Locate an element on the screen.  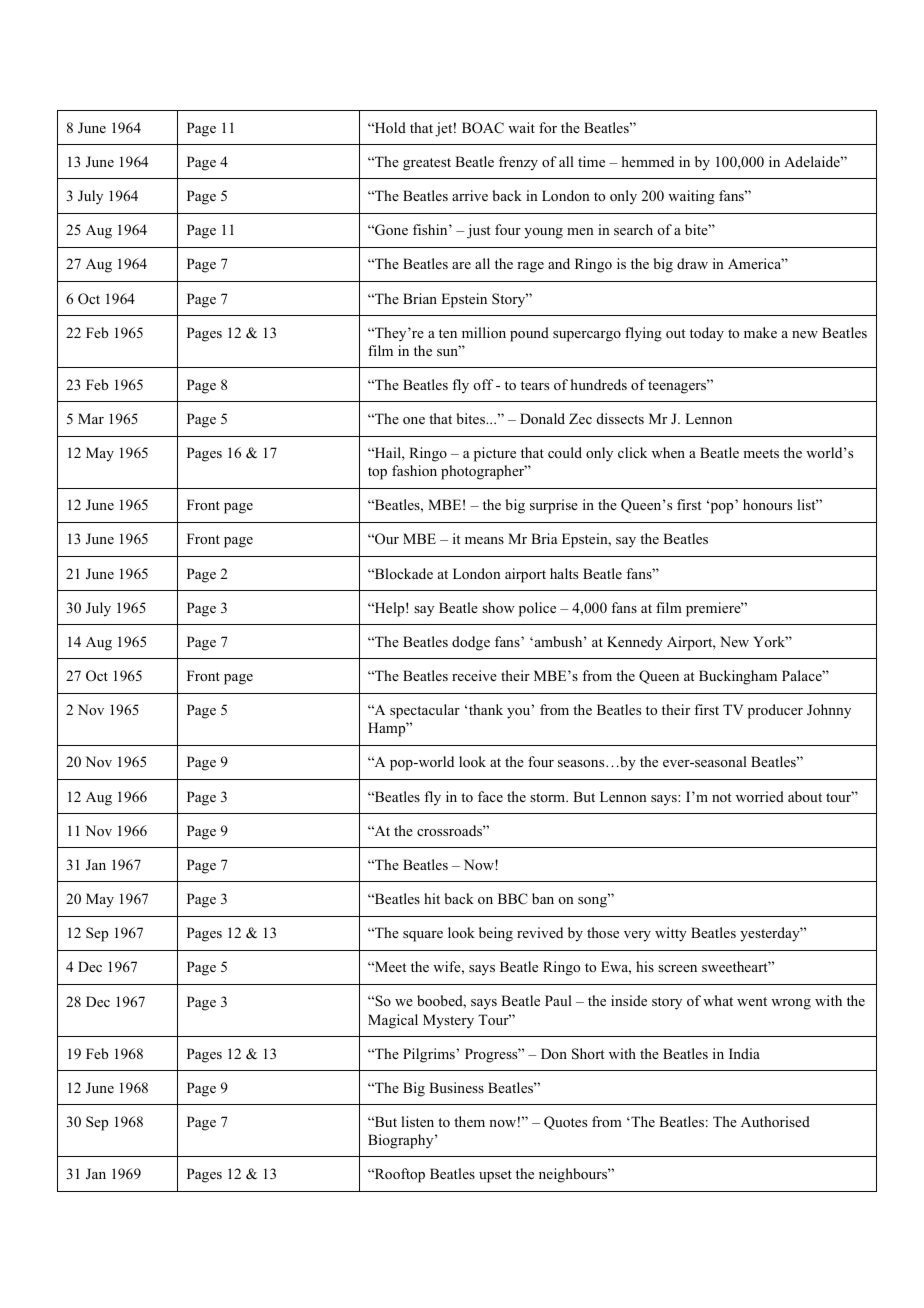
Biography is located at coordinates (402, 1141).
